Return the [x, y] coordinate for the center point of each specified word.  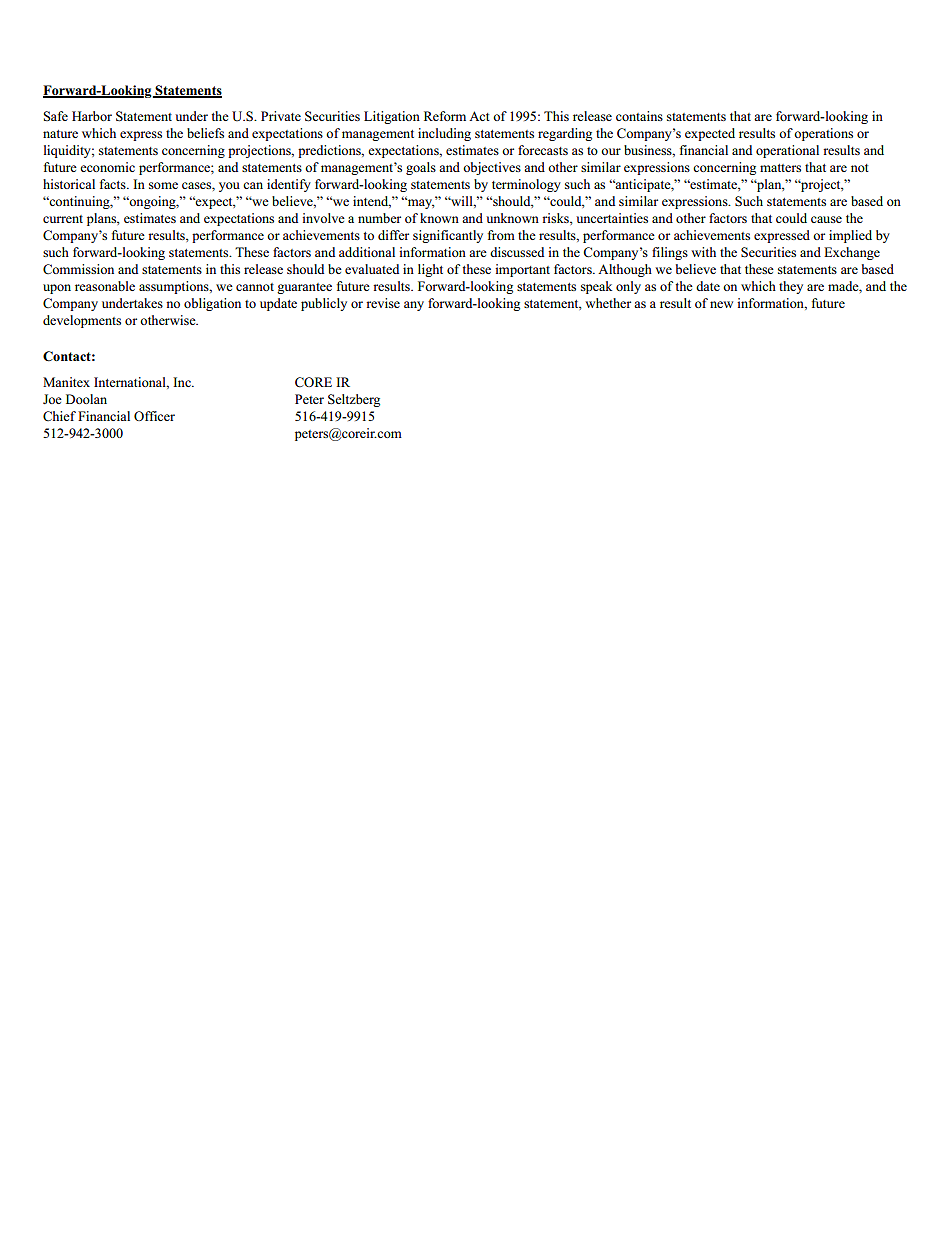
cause [826, 219]
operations [823, 134]
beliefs [205, 133]
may [420, 203]
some [163, 185]
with [703, 252]
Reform [445, 116]
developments [82, 321]
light [430, 270]
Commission [78, 269]
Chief [59, 416]
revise [383, 303]
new [721, 304]
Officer [154, 416]
